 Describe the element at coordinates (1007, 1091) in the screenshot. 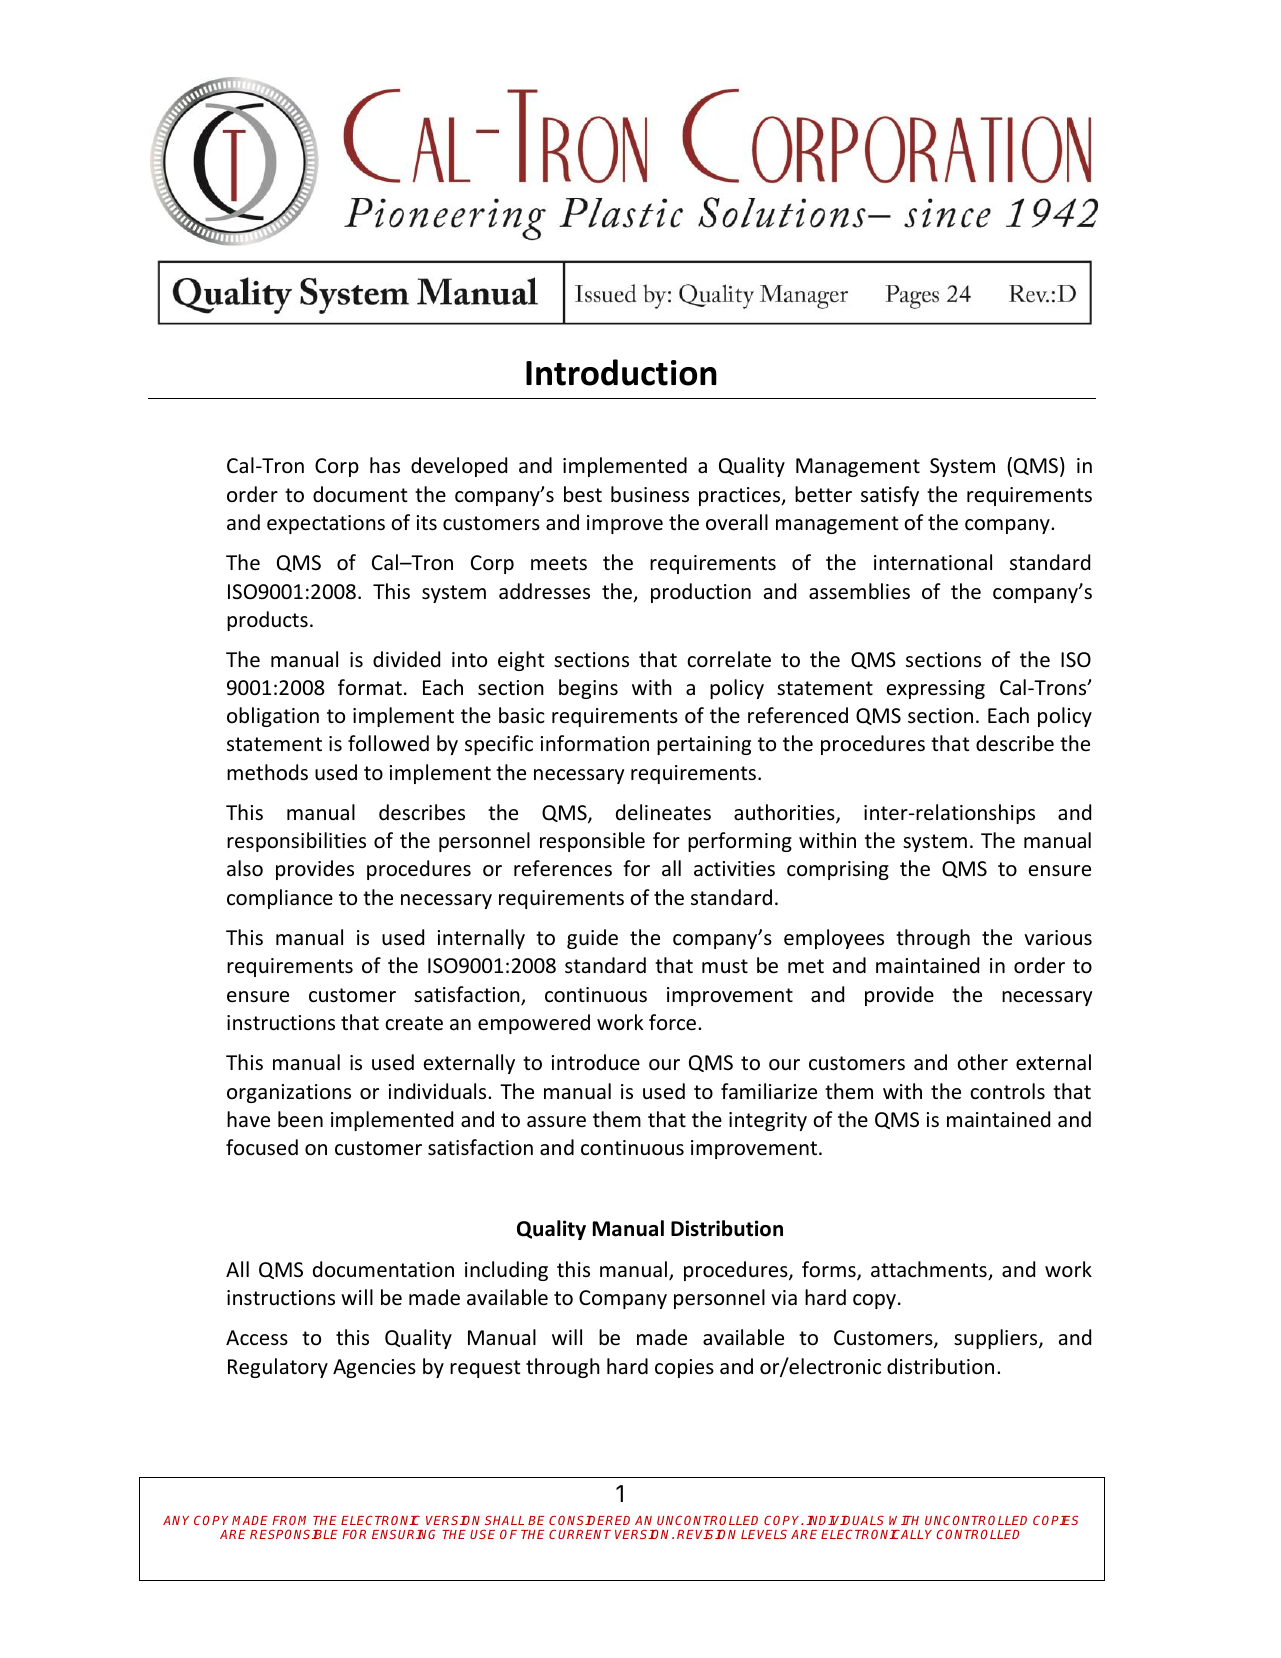

I see `controls` at that location.
